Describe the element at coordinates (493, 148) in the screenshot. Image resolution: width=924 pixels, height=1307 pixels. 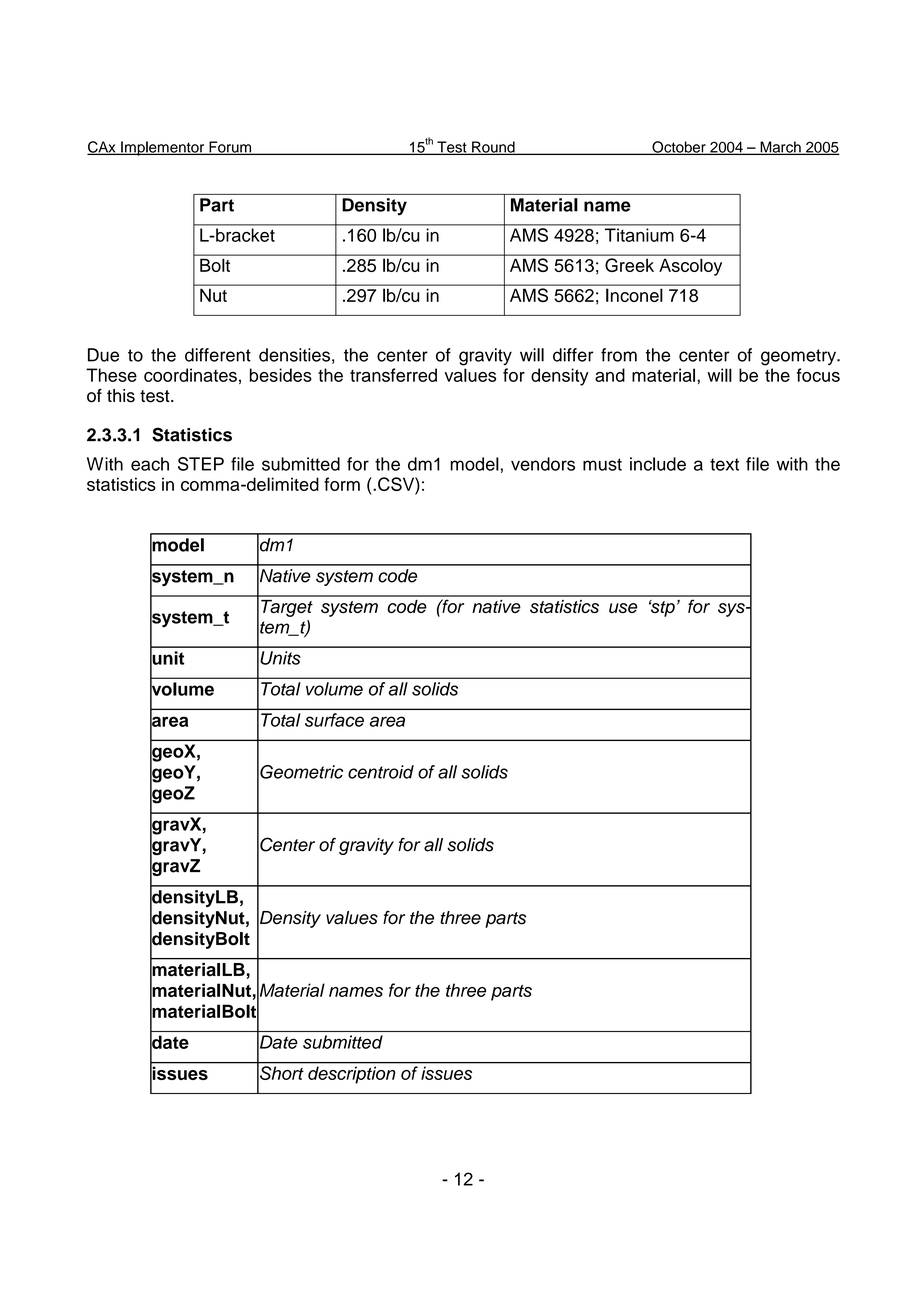
I see `Round` at that location.
